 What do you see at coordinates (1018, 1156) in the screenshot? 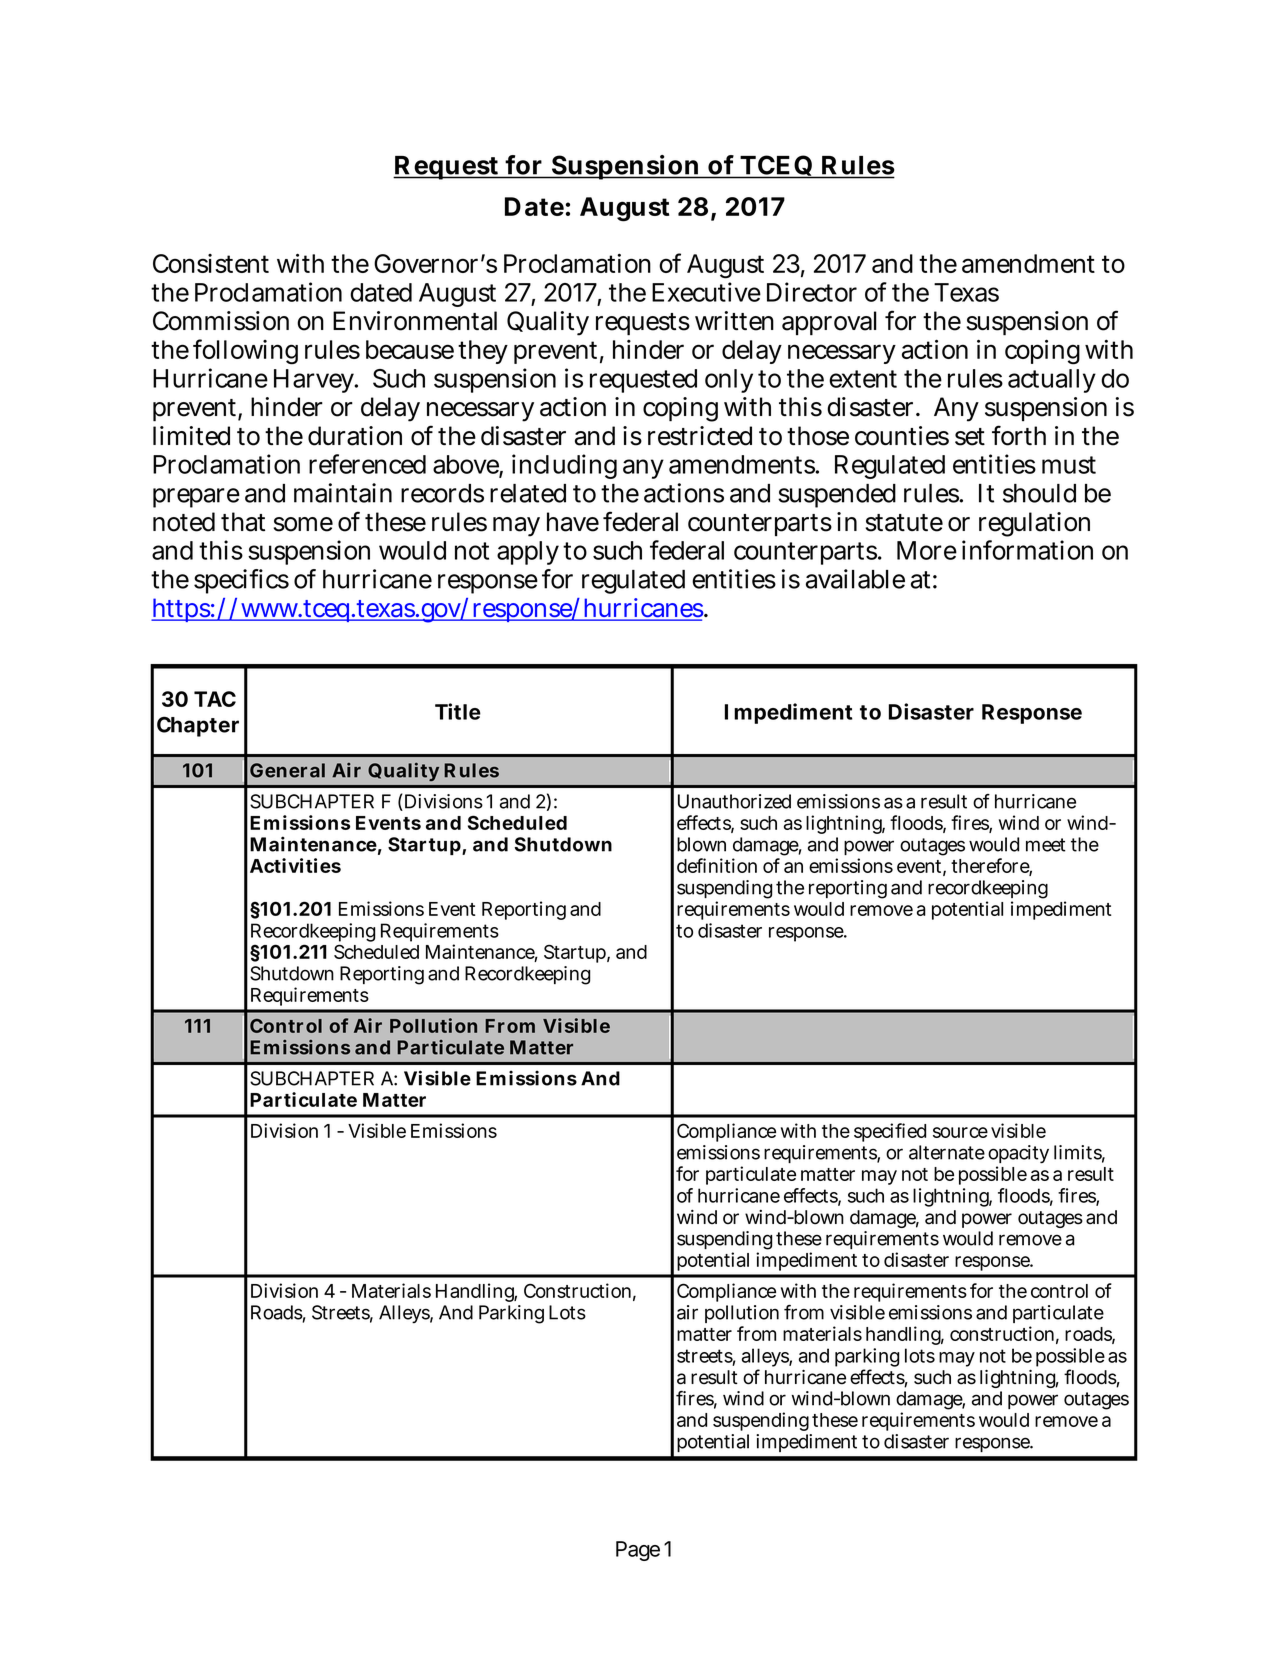
I see `opacity` at bounding box center [1018, 1156].
